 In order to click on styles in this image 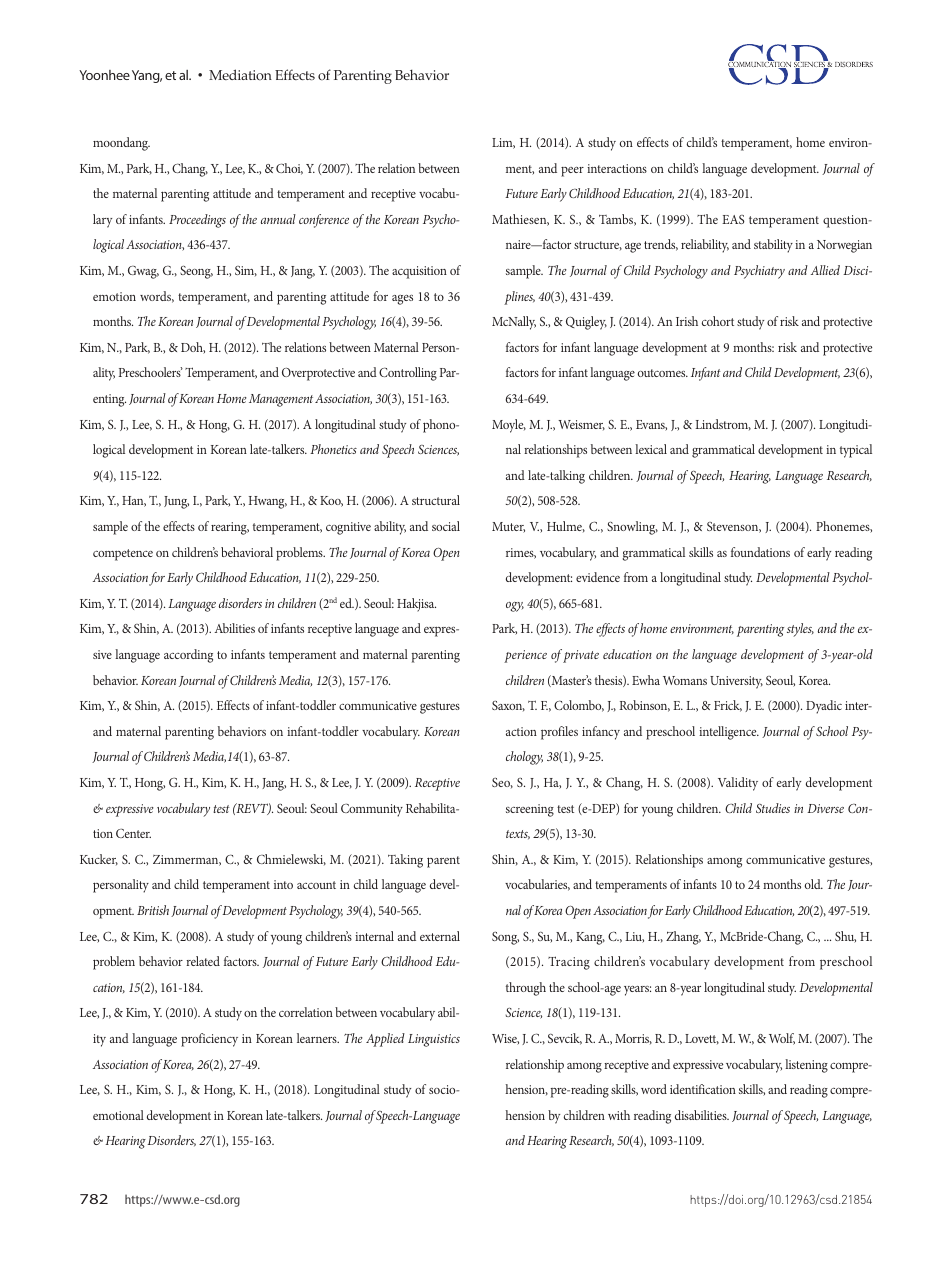, I will do `click(800, 630)`.
